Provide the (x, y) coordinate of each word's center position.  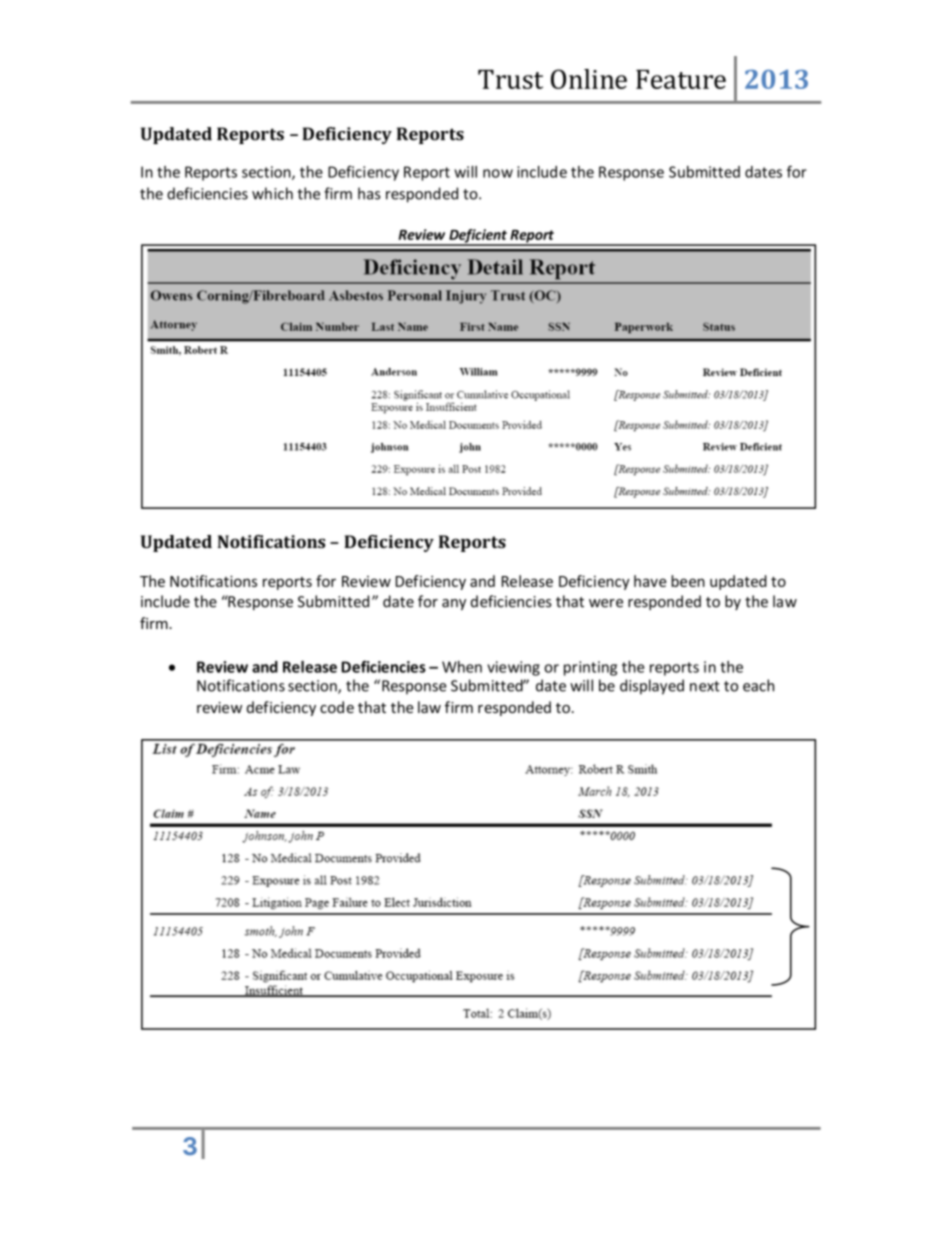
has (369, 193)
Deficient (478, 237)
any (454, 604)
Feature (681, 79)
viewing (513, 668)
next (705, 686)
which (272, 193)
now (498, 173)
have (650, 581)
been (688, 581)
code (337, 707)
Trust (510, 79)
